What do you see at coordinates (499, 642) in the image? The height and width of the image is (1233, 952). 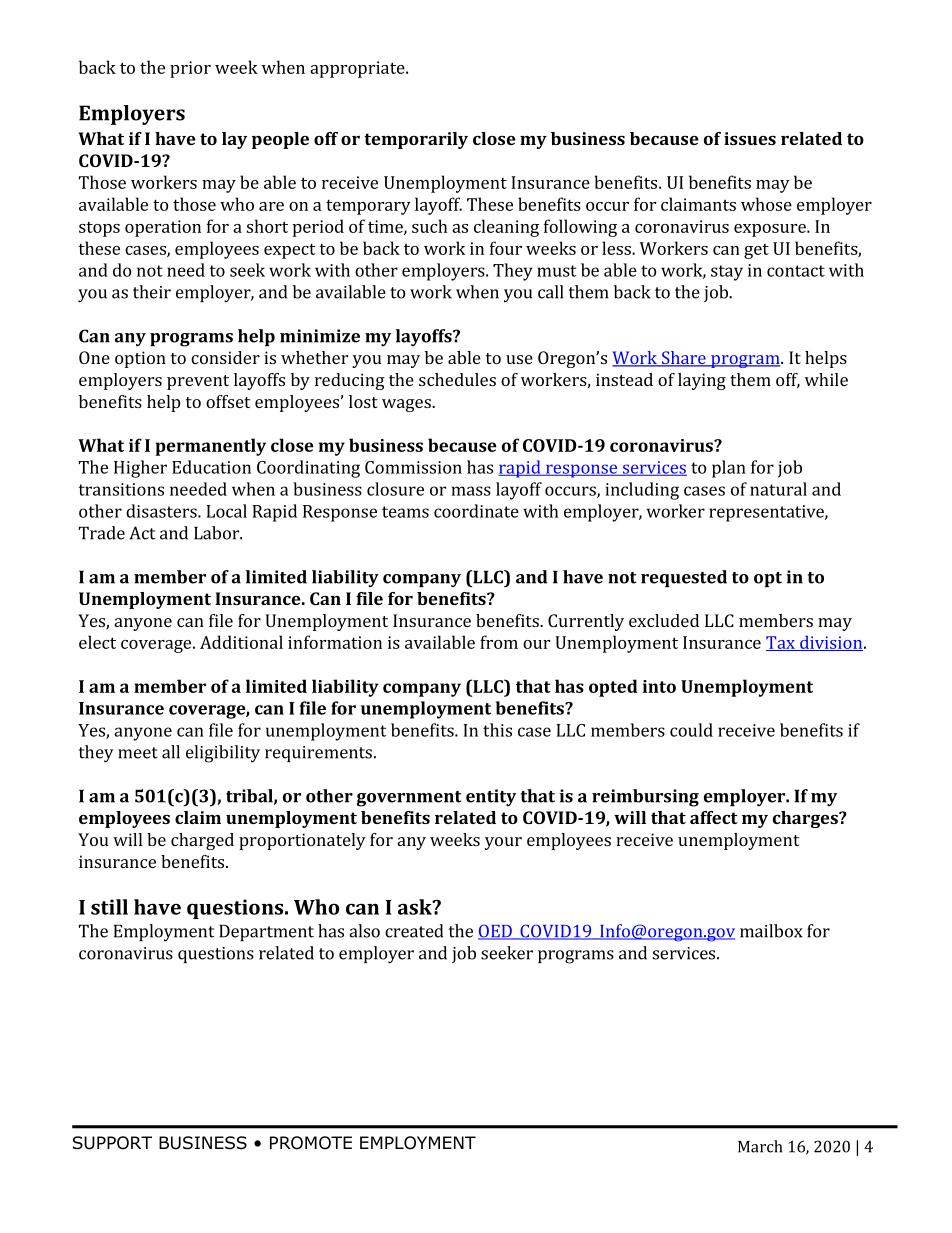 I see `from` at bounding box center [499, 642].
